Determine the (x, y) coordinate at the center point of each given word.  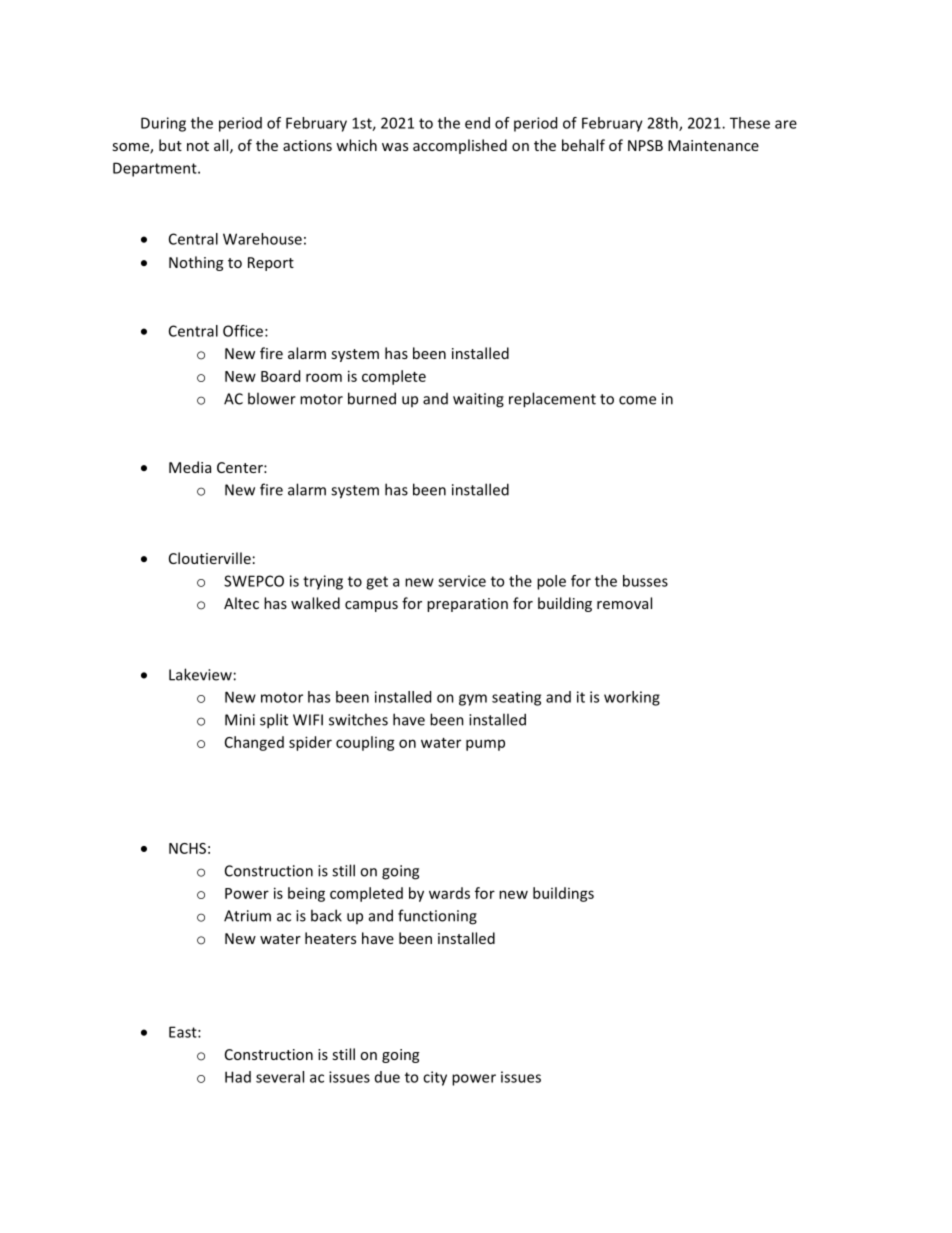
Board (280, 376)
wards (449, 893)
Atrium (247, 916)
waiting (478, 400)
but (170, 145)
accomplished (460, 146)
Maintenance (713, 145)
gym (473, 700)
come (637, 400)
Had (238, 1077)
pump (485, 745)
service (462, 581)
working (632, 698)
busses (645, 581)
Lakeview (200, 674)
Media (190, 467)
